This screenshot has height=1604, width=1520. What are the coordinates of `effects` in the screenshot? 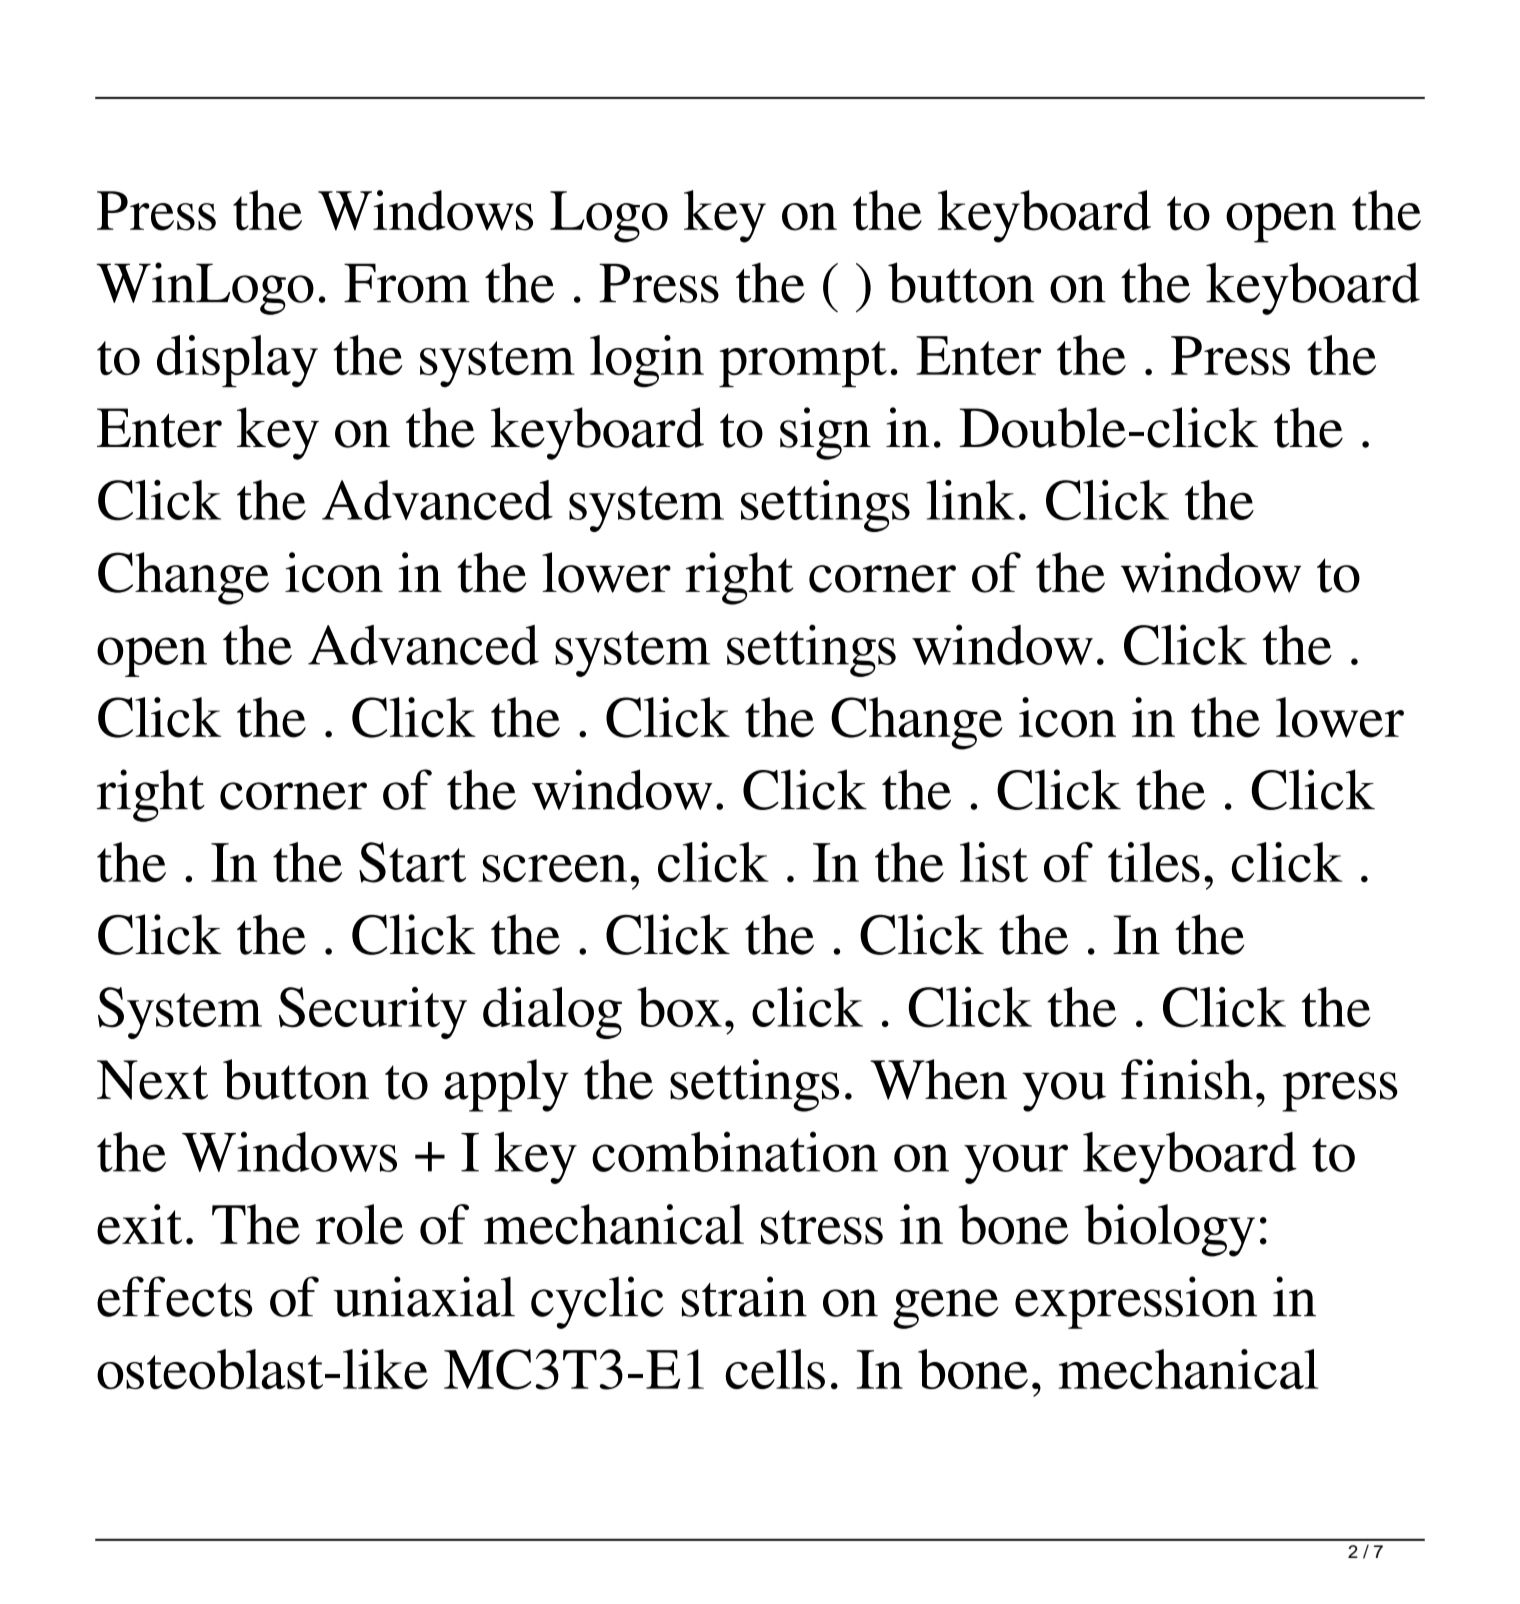 It's located at (174, 1296).
